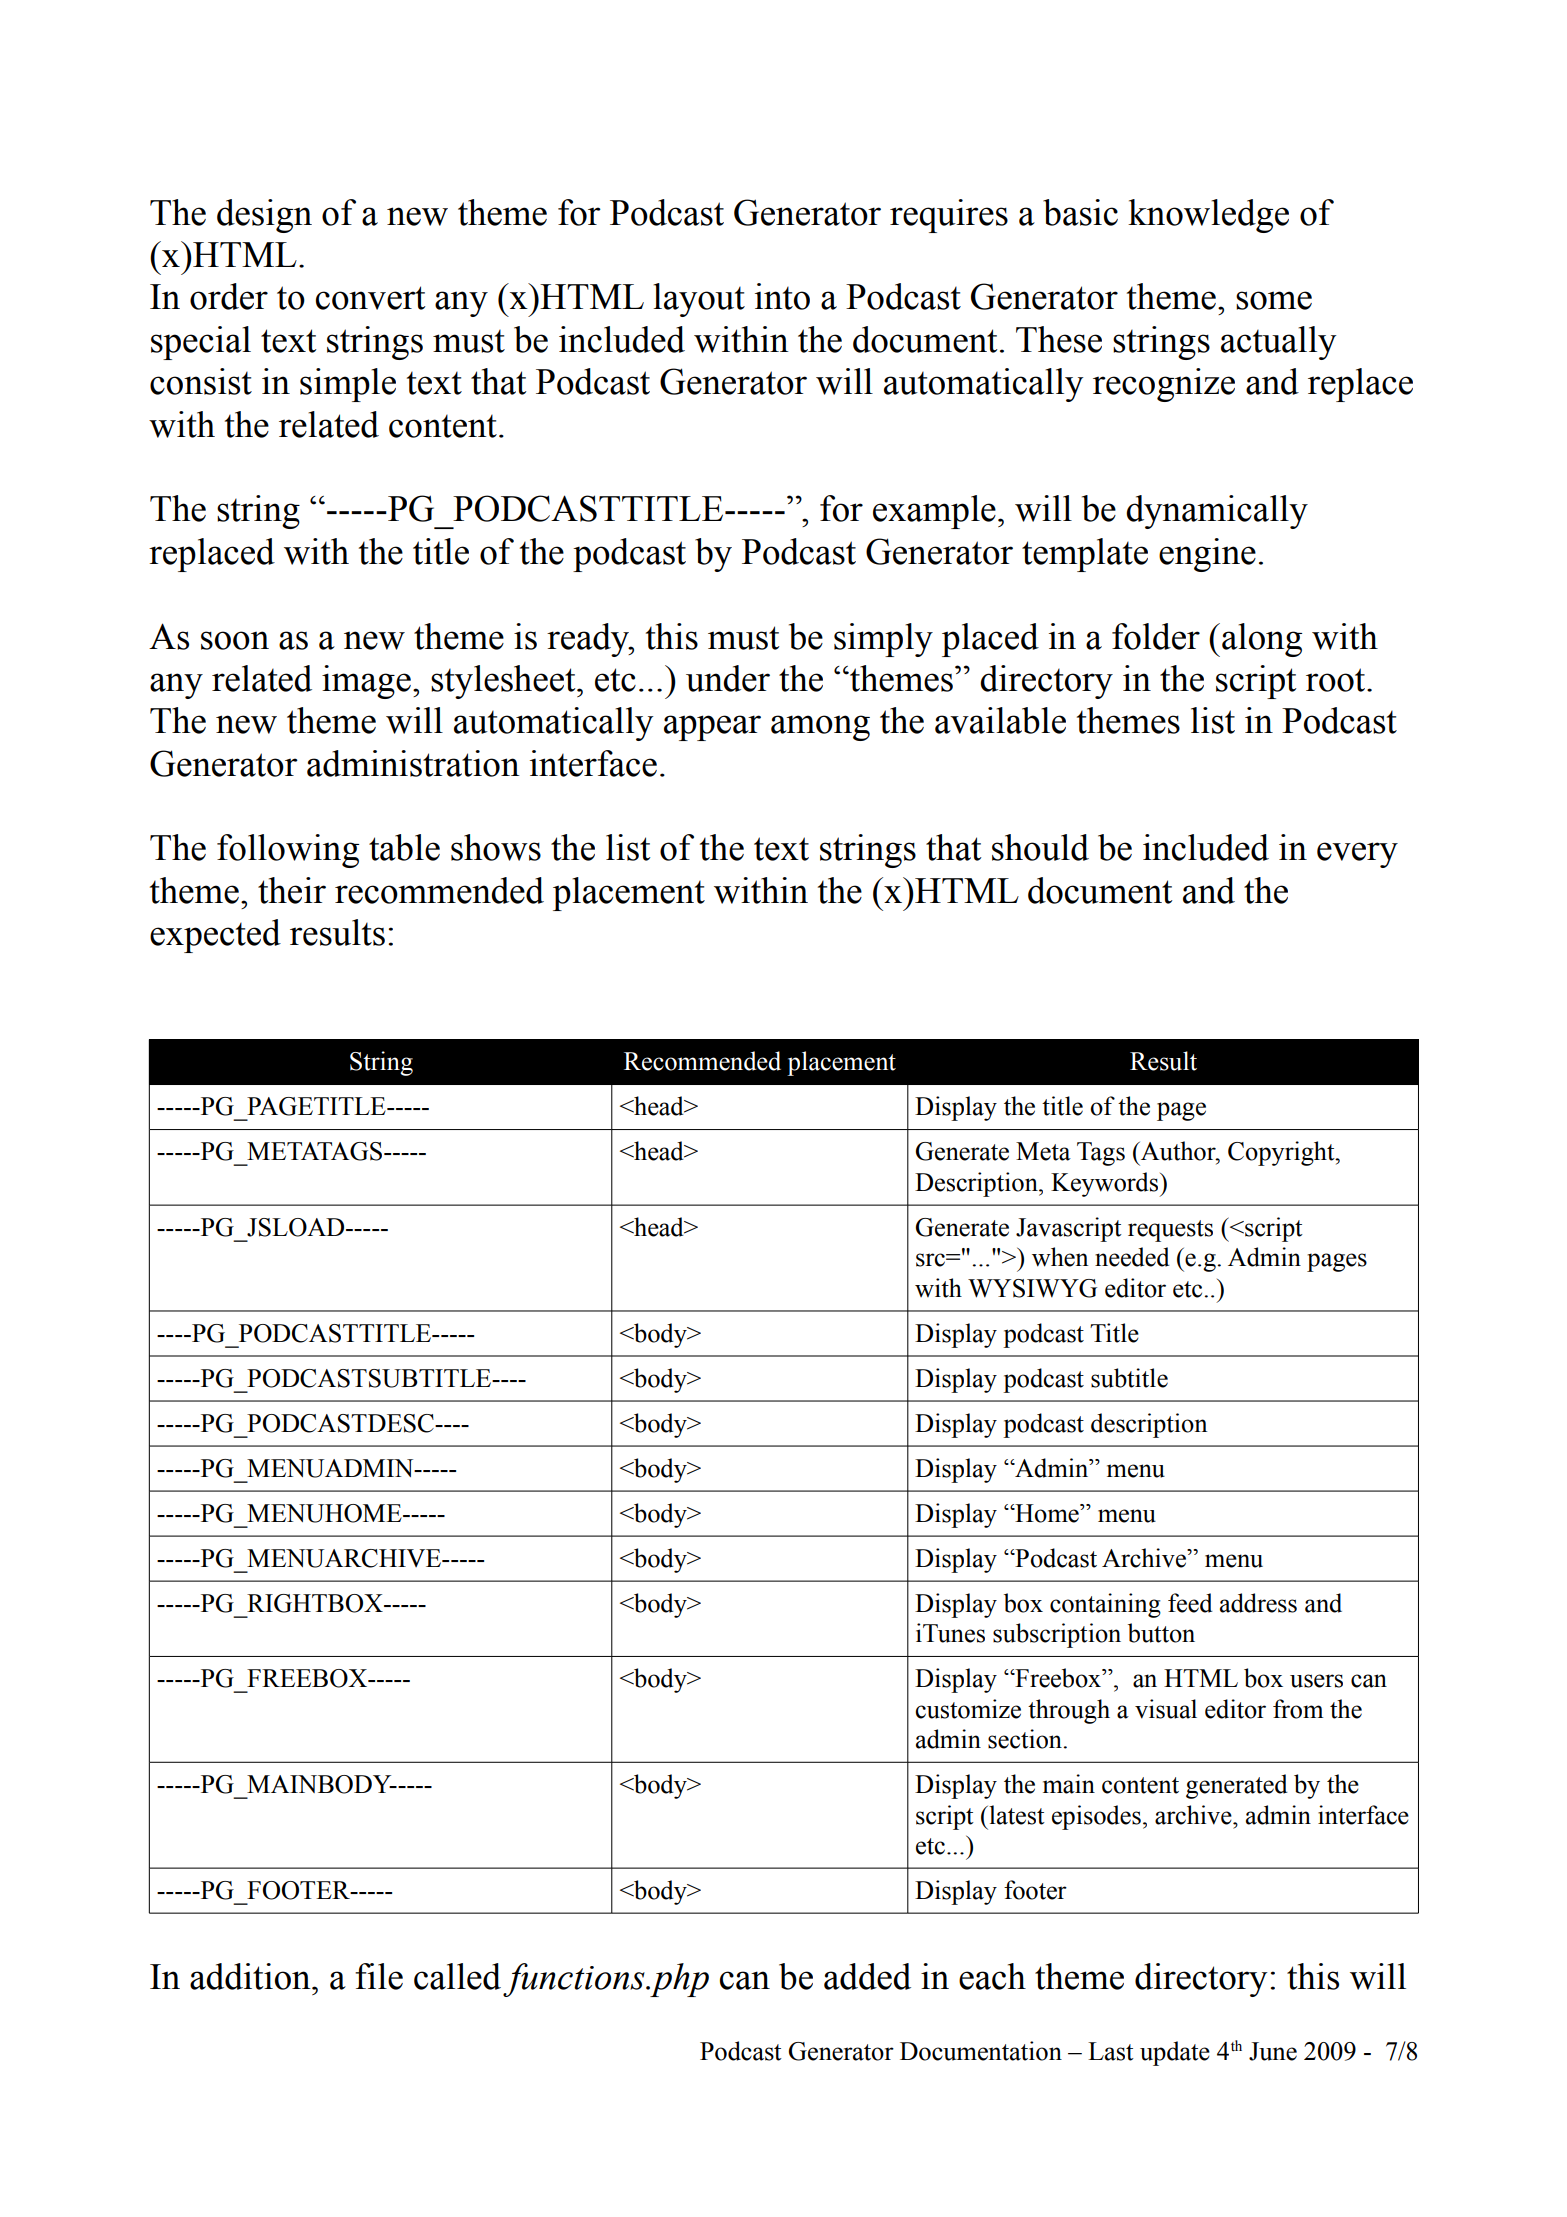  I want to click on WYSIWYG, so click(1032, 1288).
